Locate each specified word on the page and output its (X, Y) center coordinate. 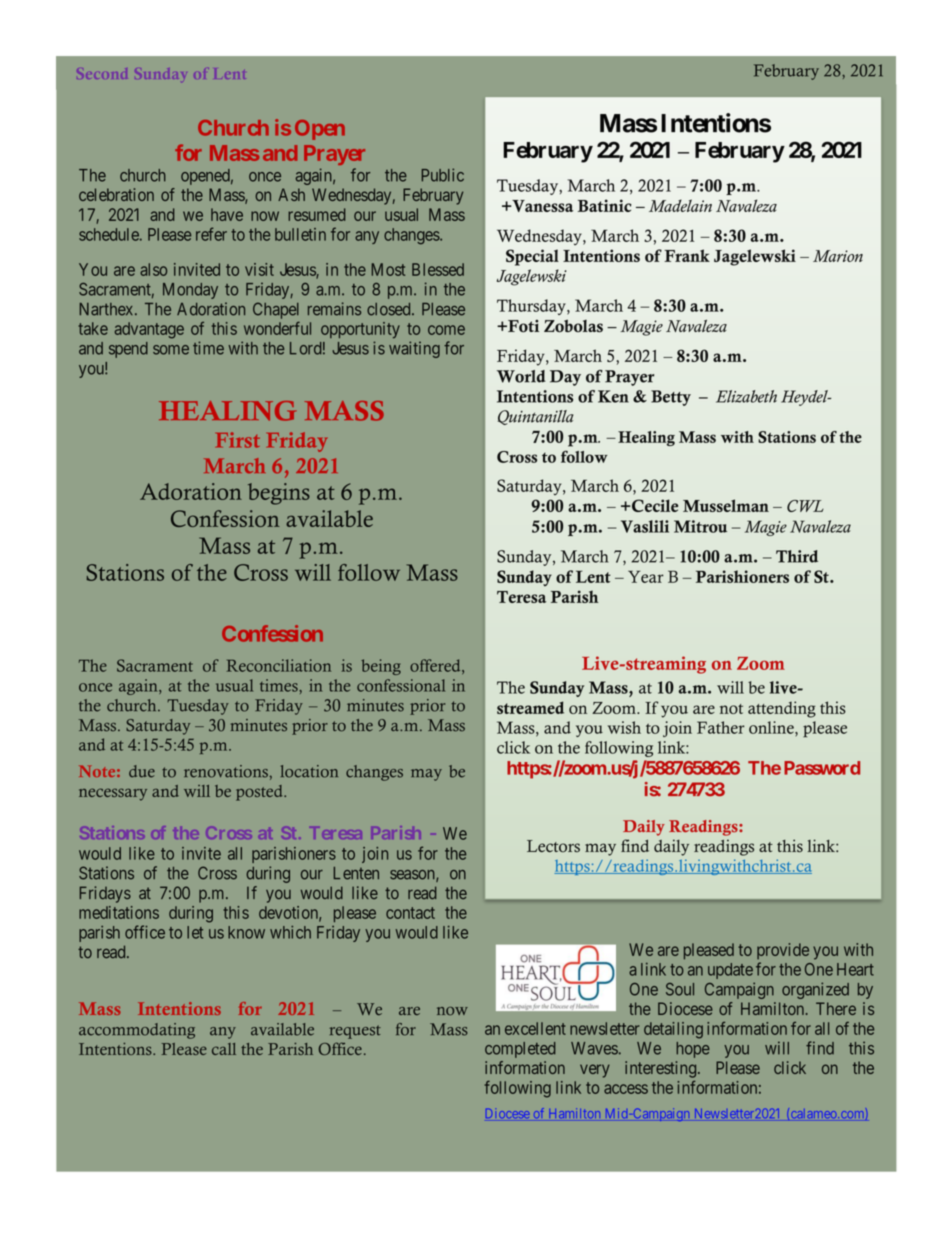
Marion (838, 256)
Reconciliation (279, 665)
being (381, 667)
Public (443, 175)
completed (520, 1050)
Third (797, 556)
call (224, 1049)
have (227, 214)
